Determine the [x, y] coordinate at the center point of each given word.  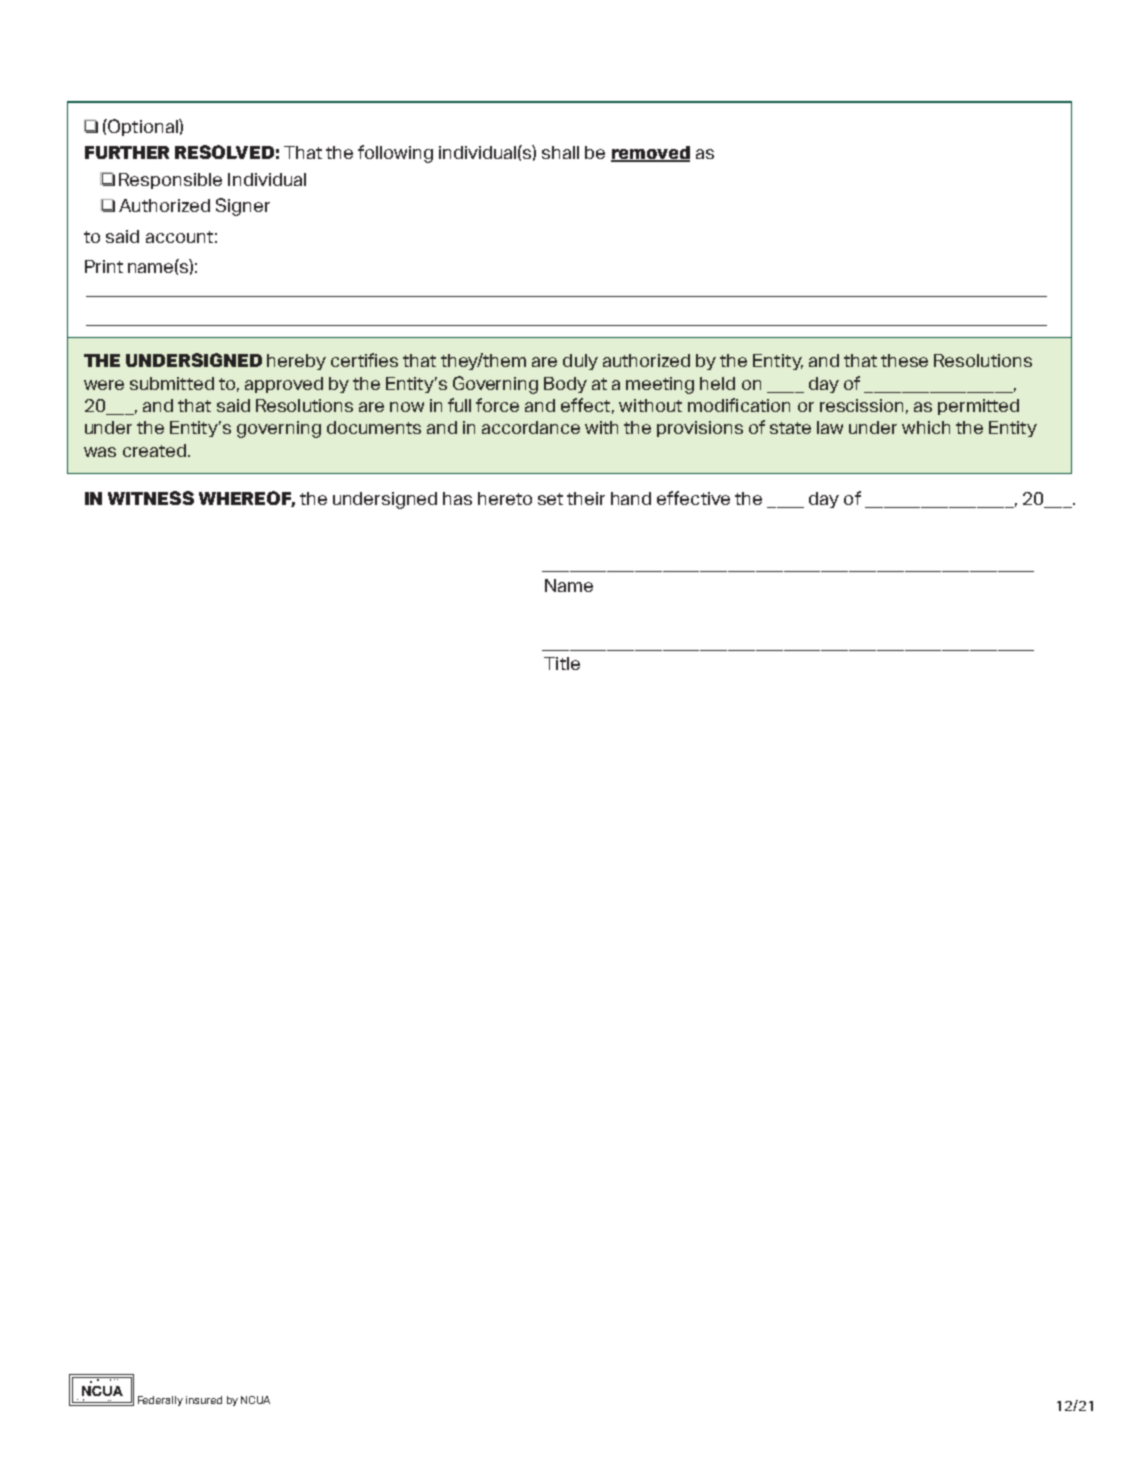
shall [560, 152]
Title [562, 663]
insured [204, 1400]
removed [650, 154]
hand [631, 498]
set [550, 499]
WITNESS [151, 498]
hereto [505, 498]
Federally [160, 1401]
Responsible [170, 181]
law [830, 427]
